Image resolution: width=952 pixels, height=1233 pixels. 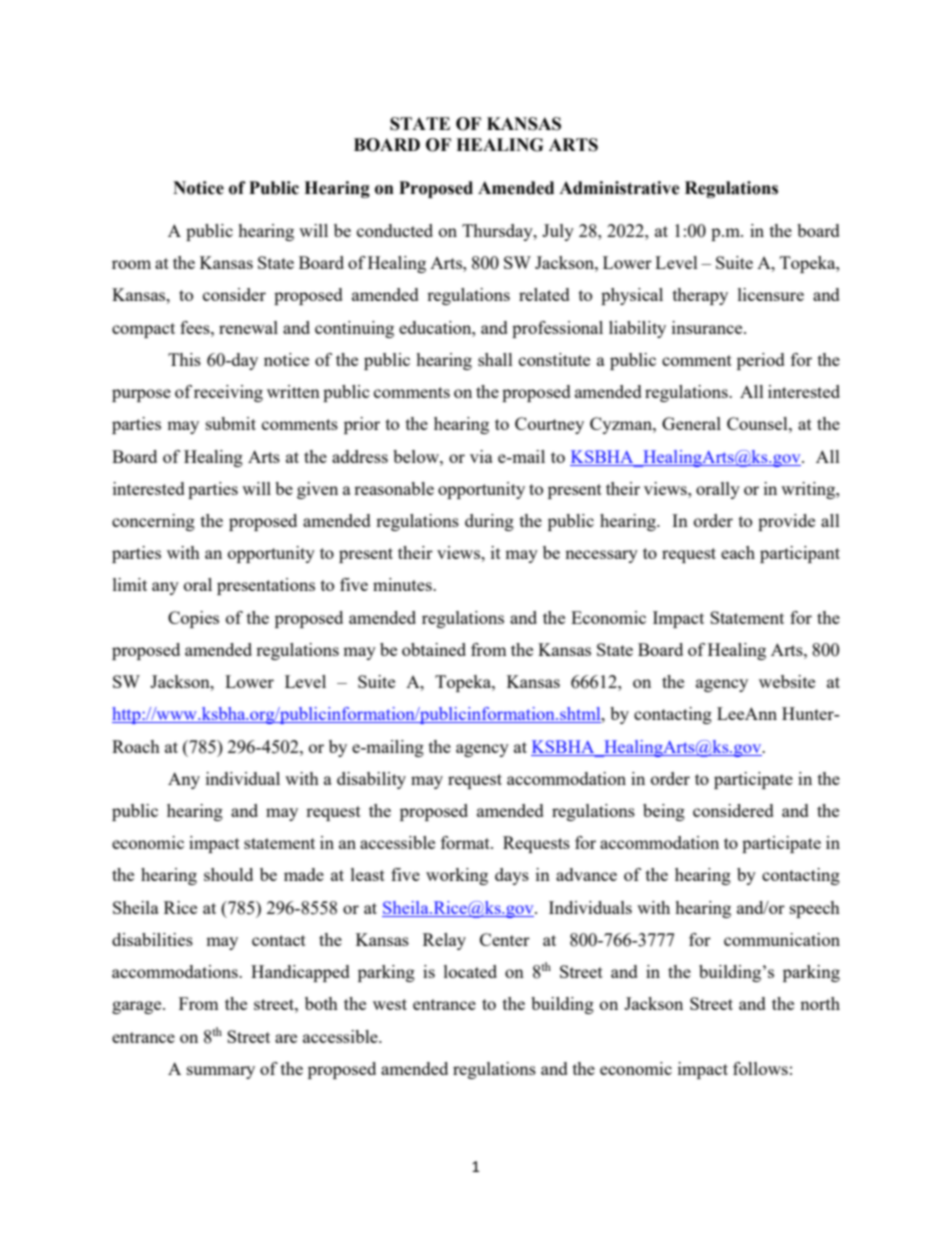 I want to click on disability, so click(x=371, y=780).
